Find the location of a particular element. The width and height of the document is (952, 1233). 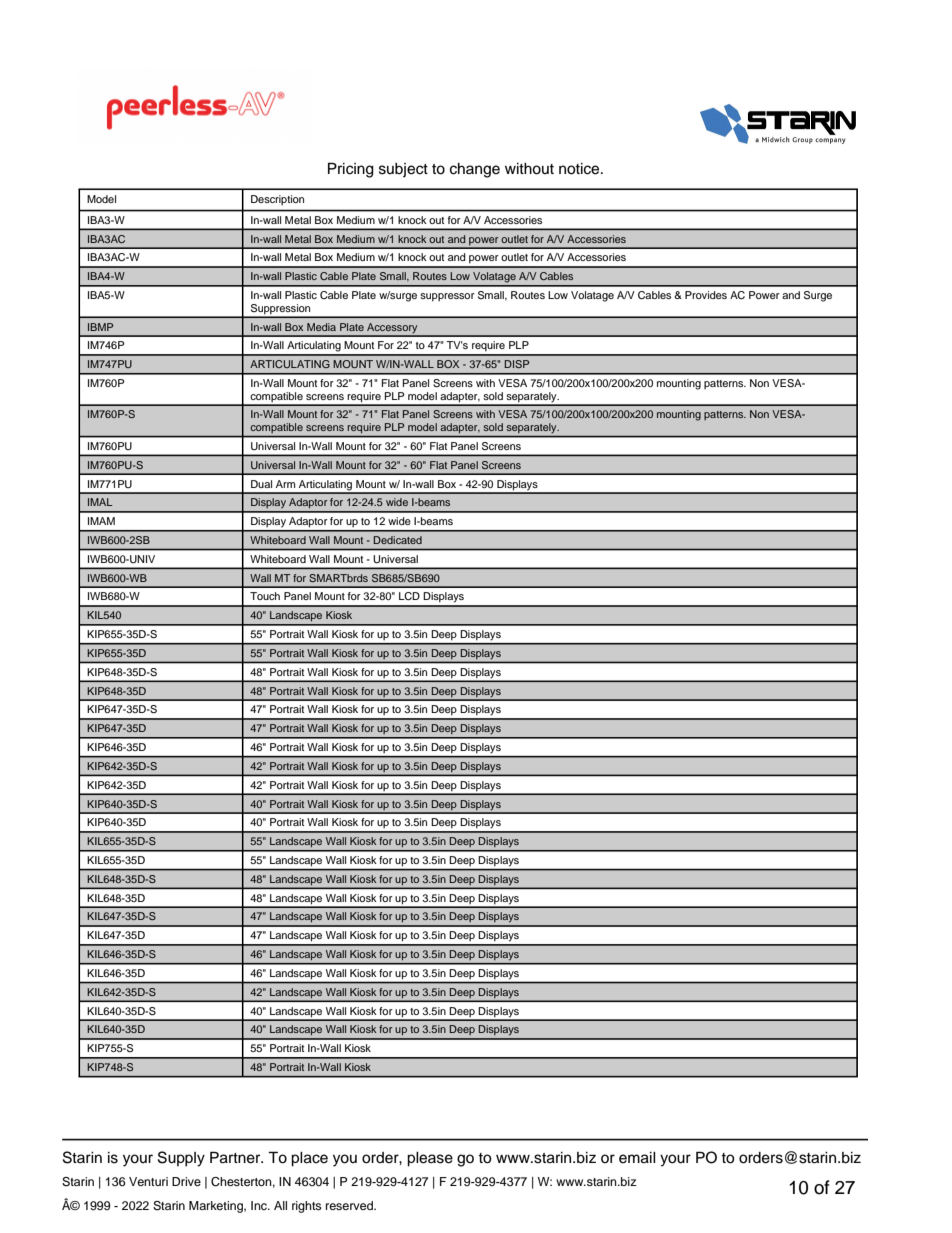

Drive is located at coordinates (186, 1181).
